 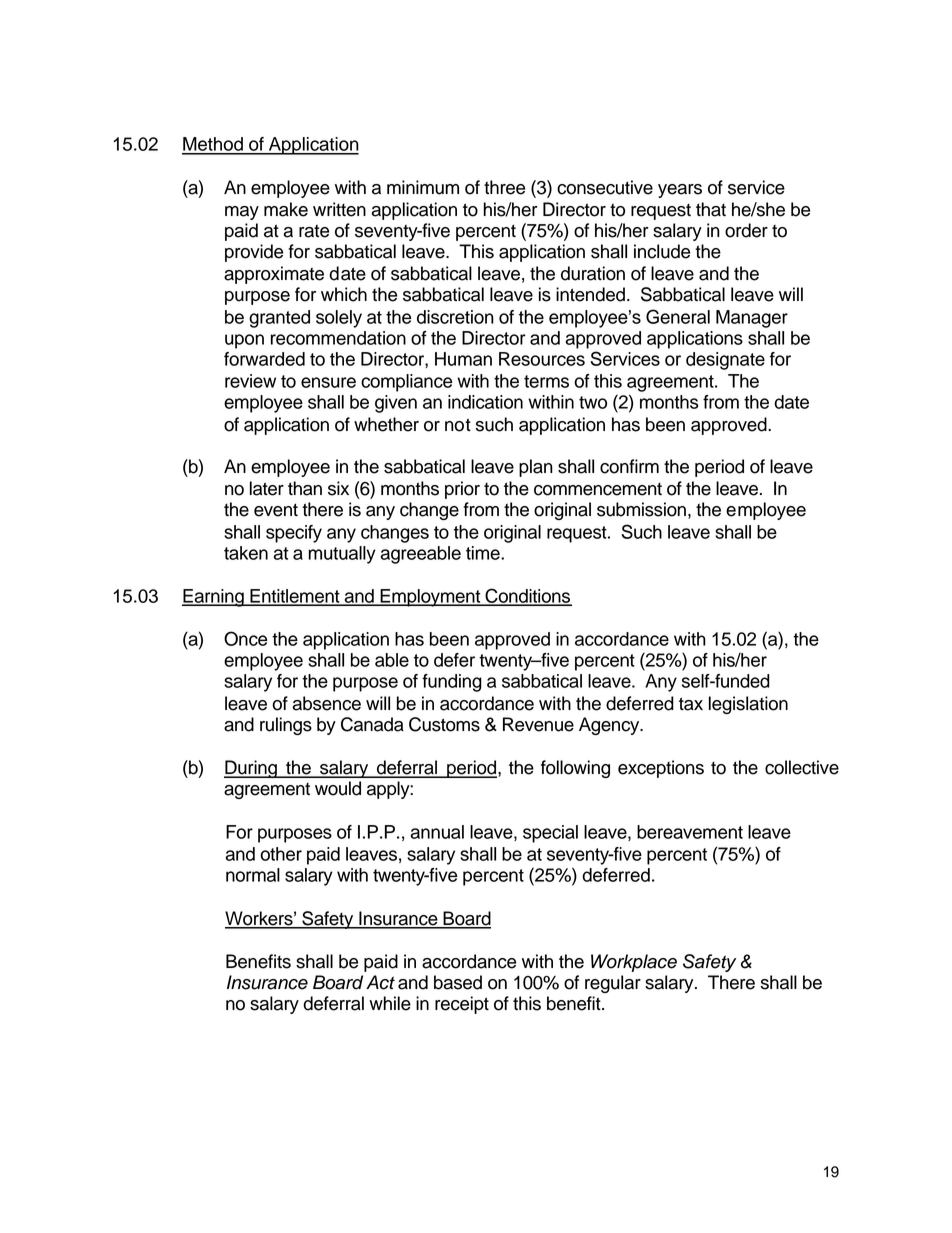 What do you see at coordinates (251, 769) in the page?
I see `During` at bounding box center [251, 769].
